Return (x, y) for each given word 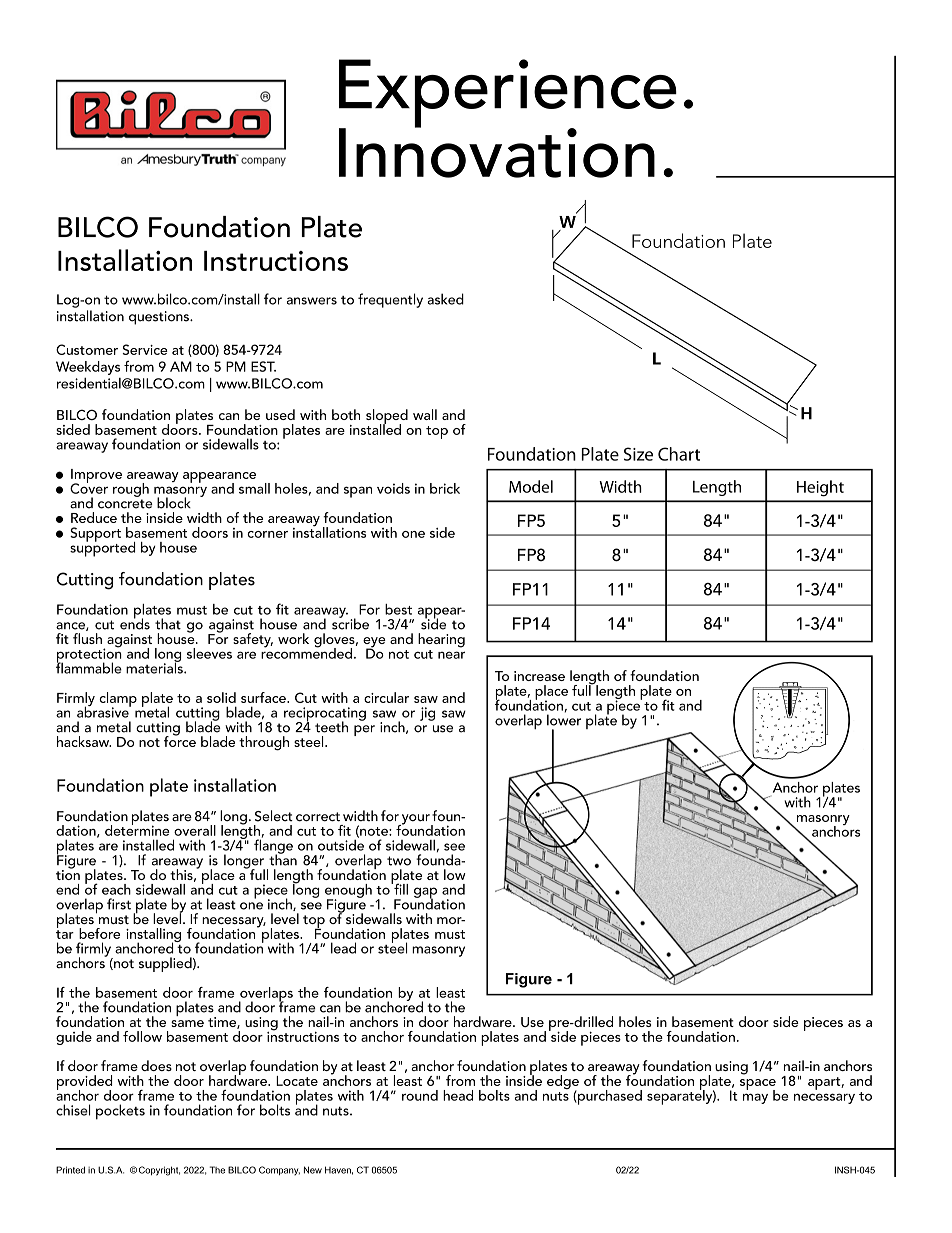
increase (539, 676)
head (458, 1095)
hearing (441, 640)
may (755, 1098)
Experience (508, 94)
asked (445, 299)
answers (312, 301)
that (168, 624)
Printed (70, 1170)
